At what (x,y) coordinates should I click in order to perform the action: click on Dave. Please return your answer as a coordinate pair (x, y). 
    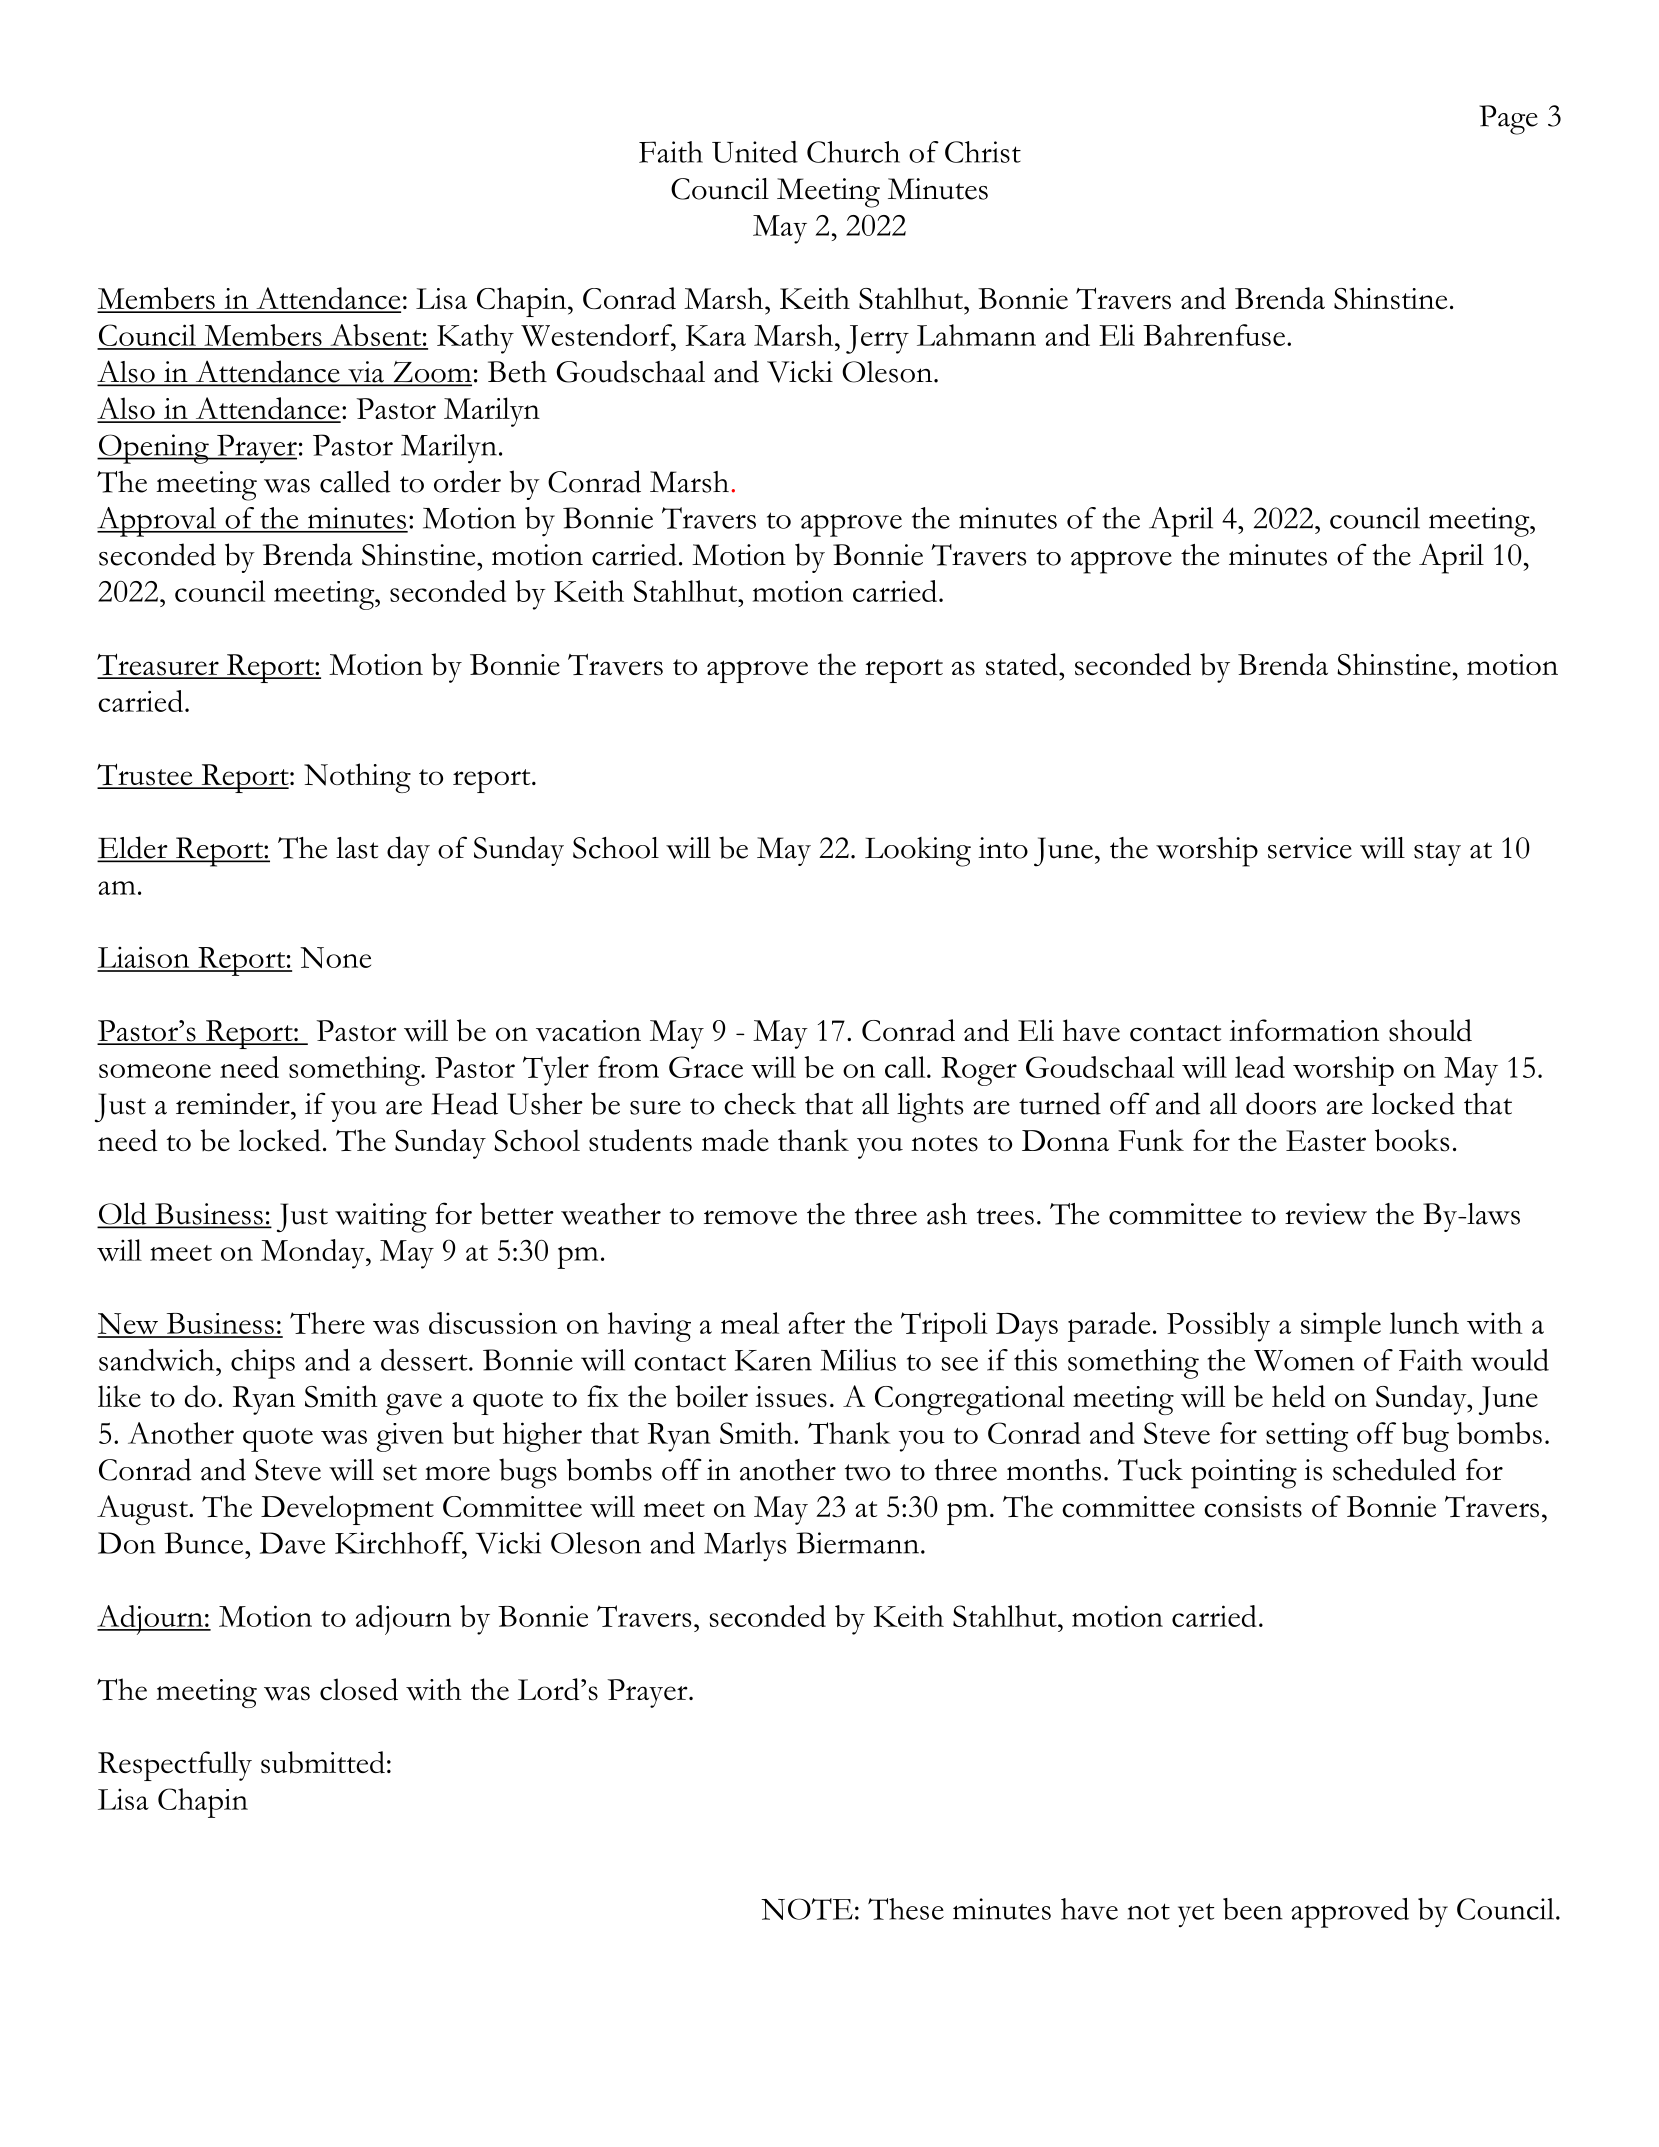
    Looking at the image, I should click on (293, 1543).
